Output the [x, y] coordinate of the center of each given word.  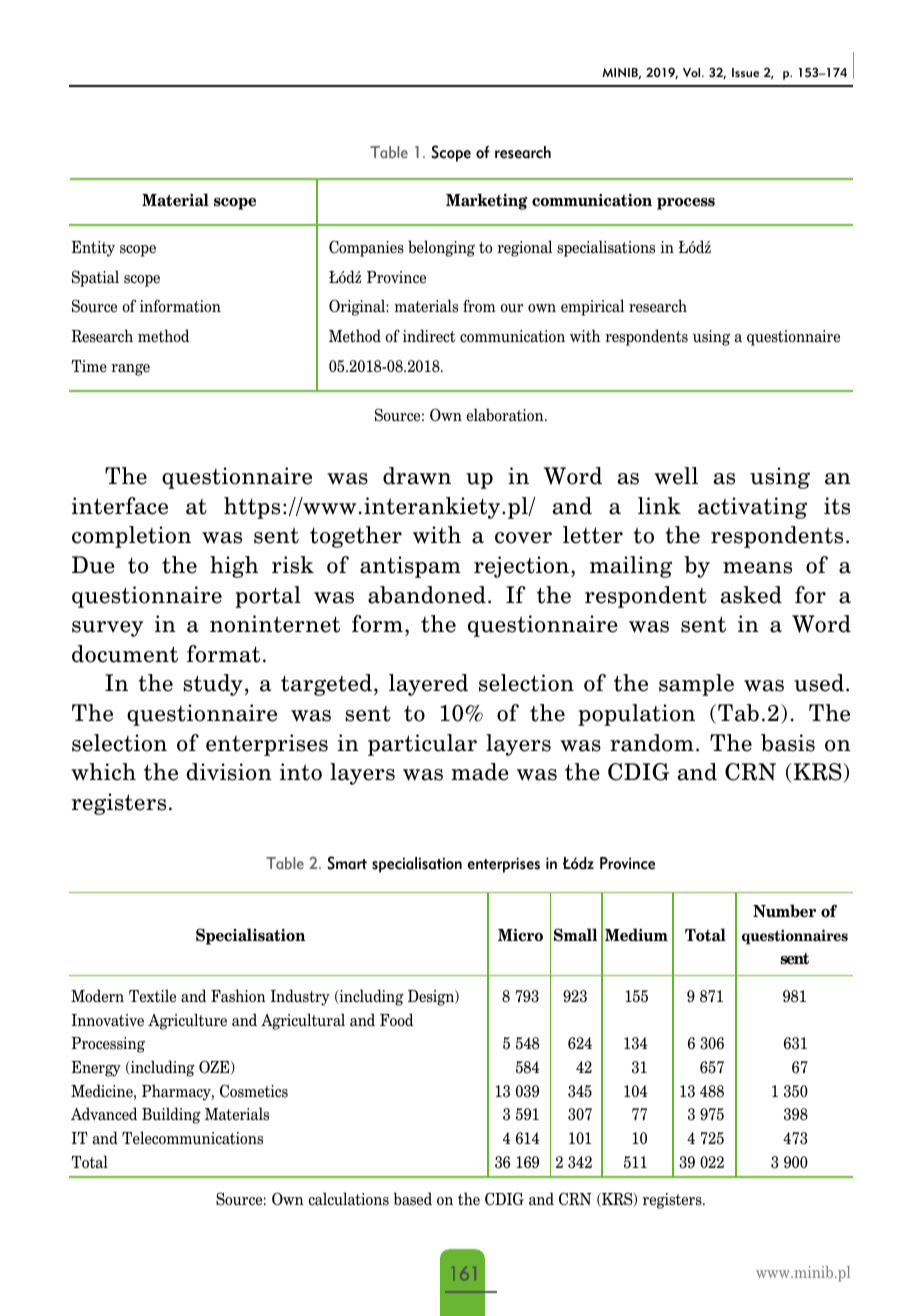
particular [422, 745]
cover [523, 538]
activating [752, 508]
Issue [745, 73]
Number [784, 911]
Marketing [486, 201]
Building [171, 1115]
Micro [520, 935]
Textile [152, 996]
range [130, 370]
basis [788, 743]
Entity [93, 249]
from [479, 306]
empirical [592, 307]
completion [131, 537]
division [229, 772]
